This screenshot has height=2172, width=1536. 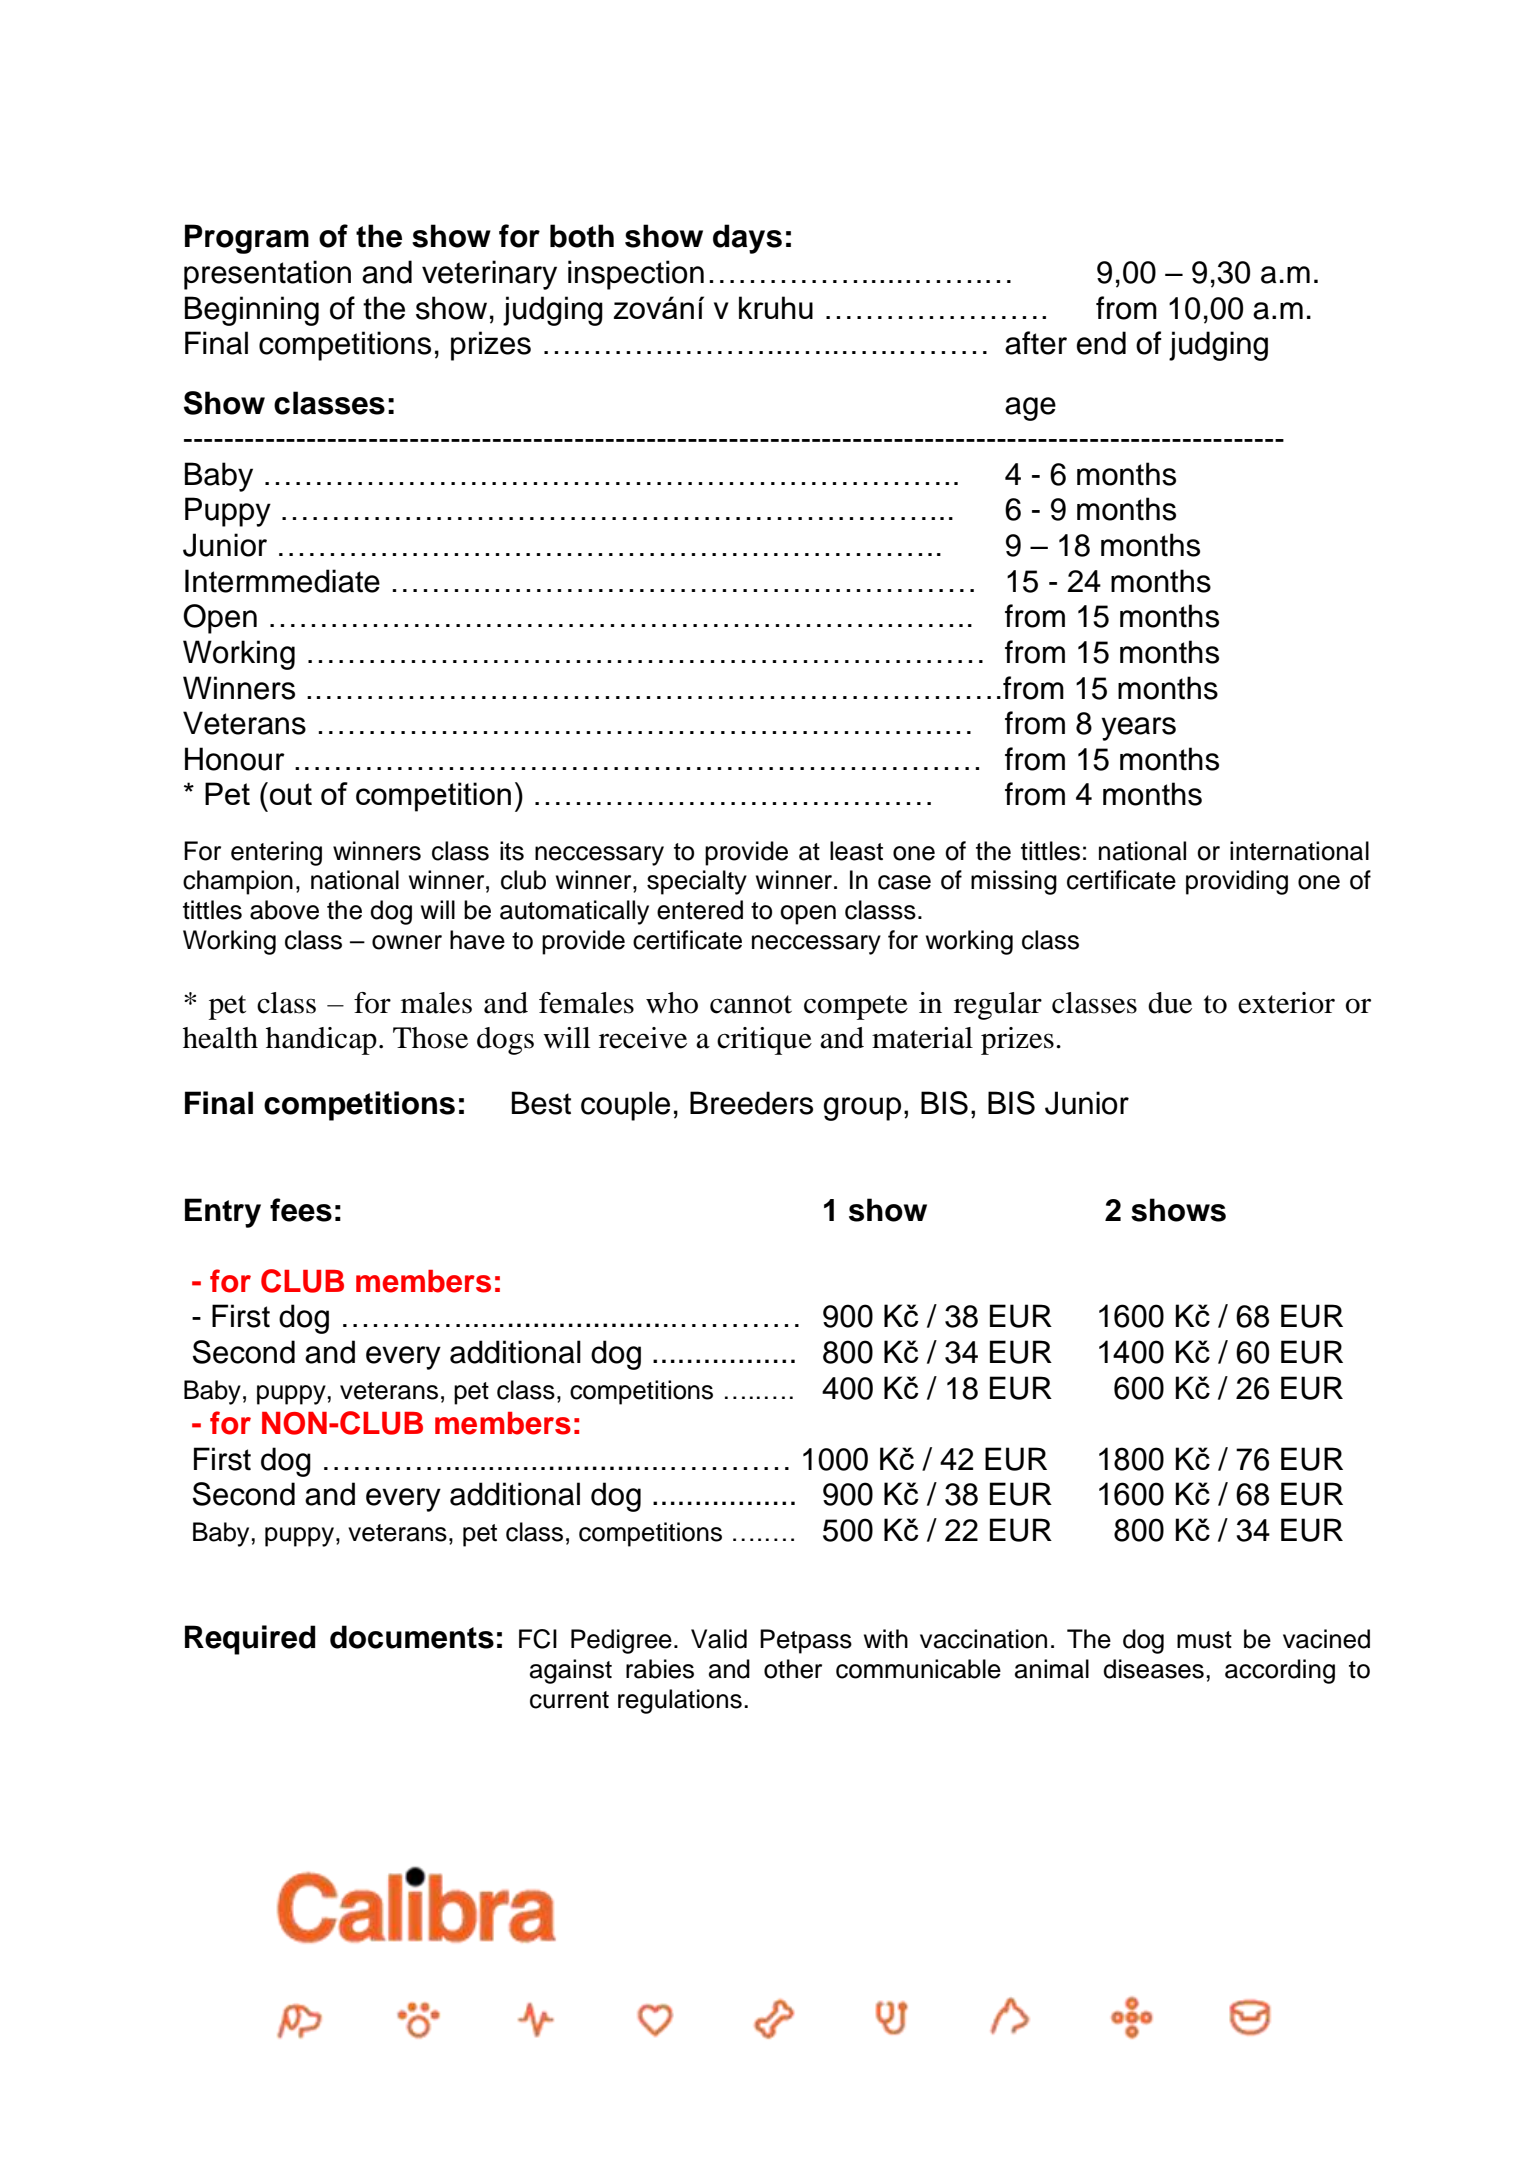 What do you see at coordinates (719, 1639) in the screenshot?
I see `Valid` at bounding box center [719, 1639].
